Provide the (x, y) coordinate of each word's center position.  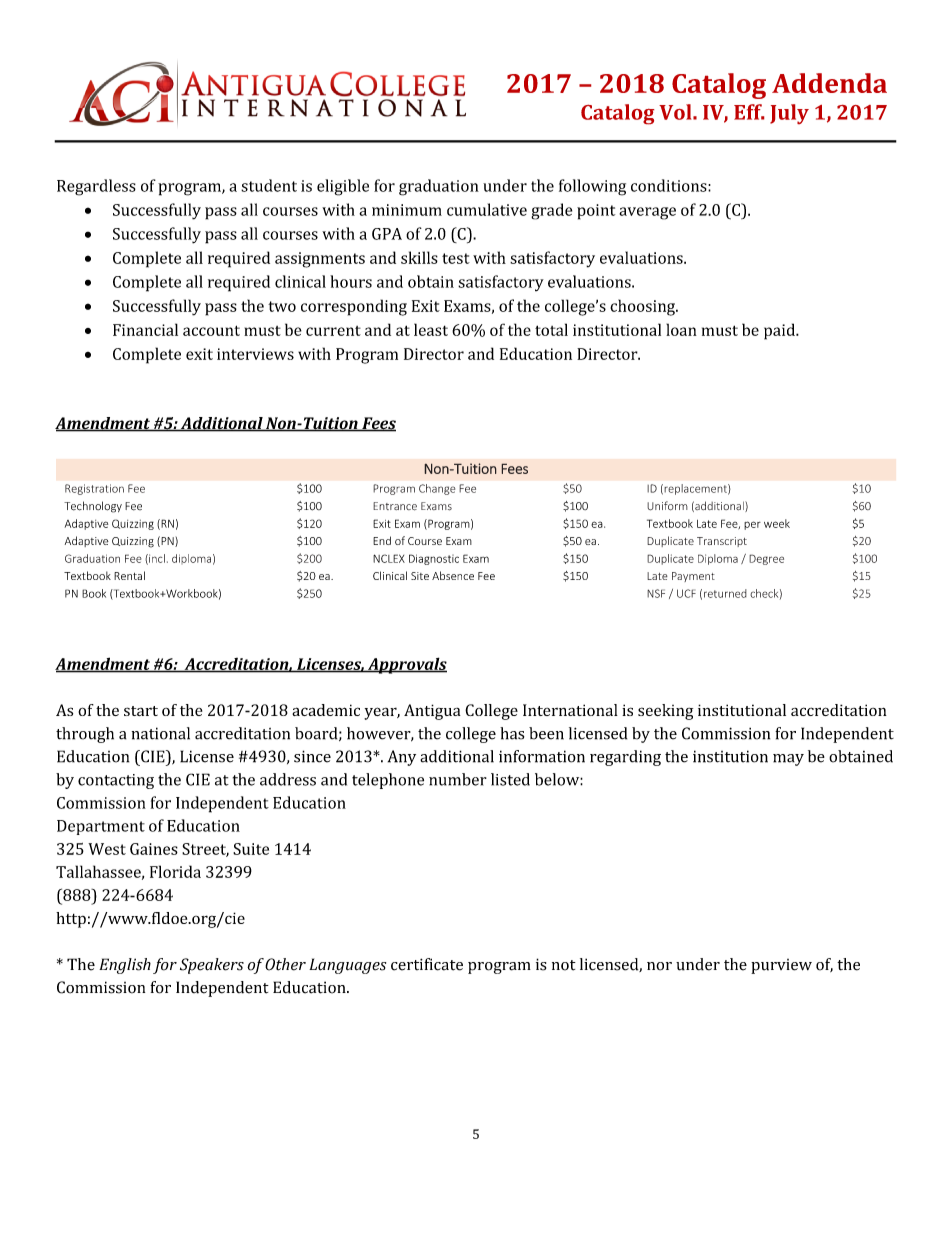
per (752, 525)
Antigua (432, 712)
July (789, 114)
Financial (145, 329)
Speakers (212, 966)
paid (780, 331)
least (431, 329)
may (788, 760)
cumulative (487, 209)
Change (437, 489)
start (141, 711)
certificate (427, 964)
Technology (93, 507)
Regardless (96, 187)
